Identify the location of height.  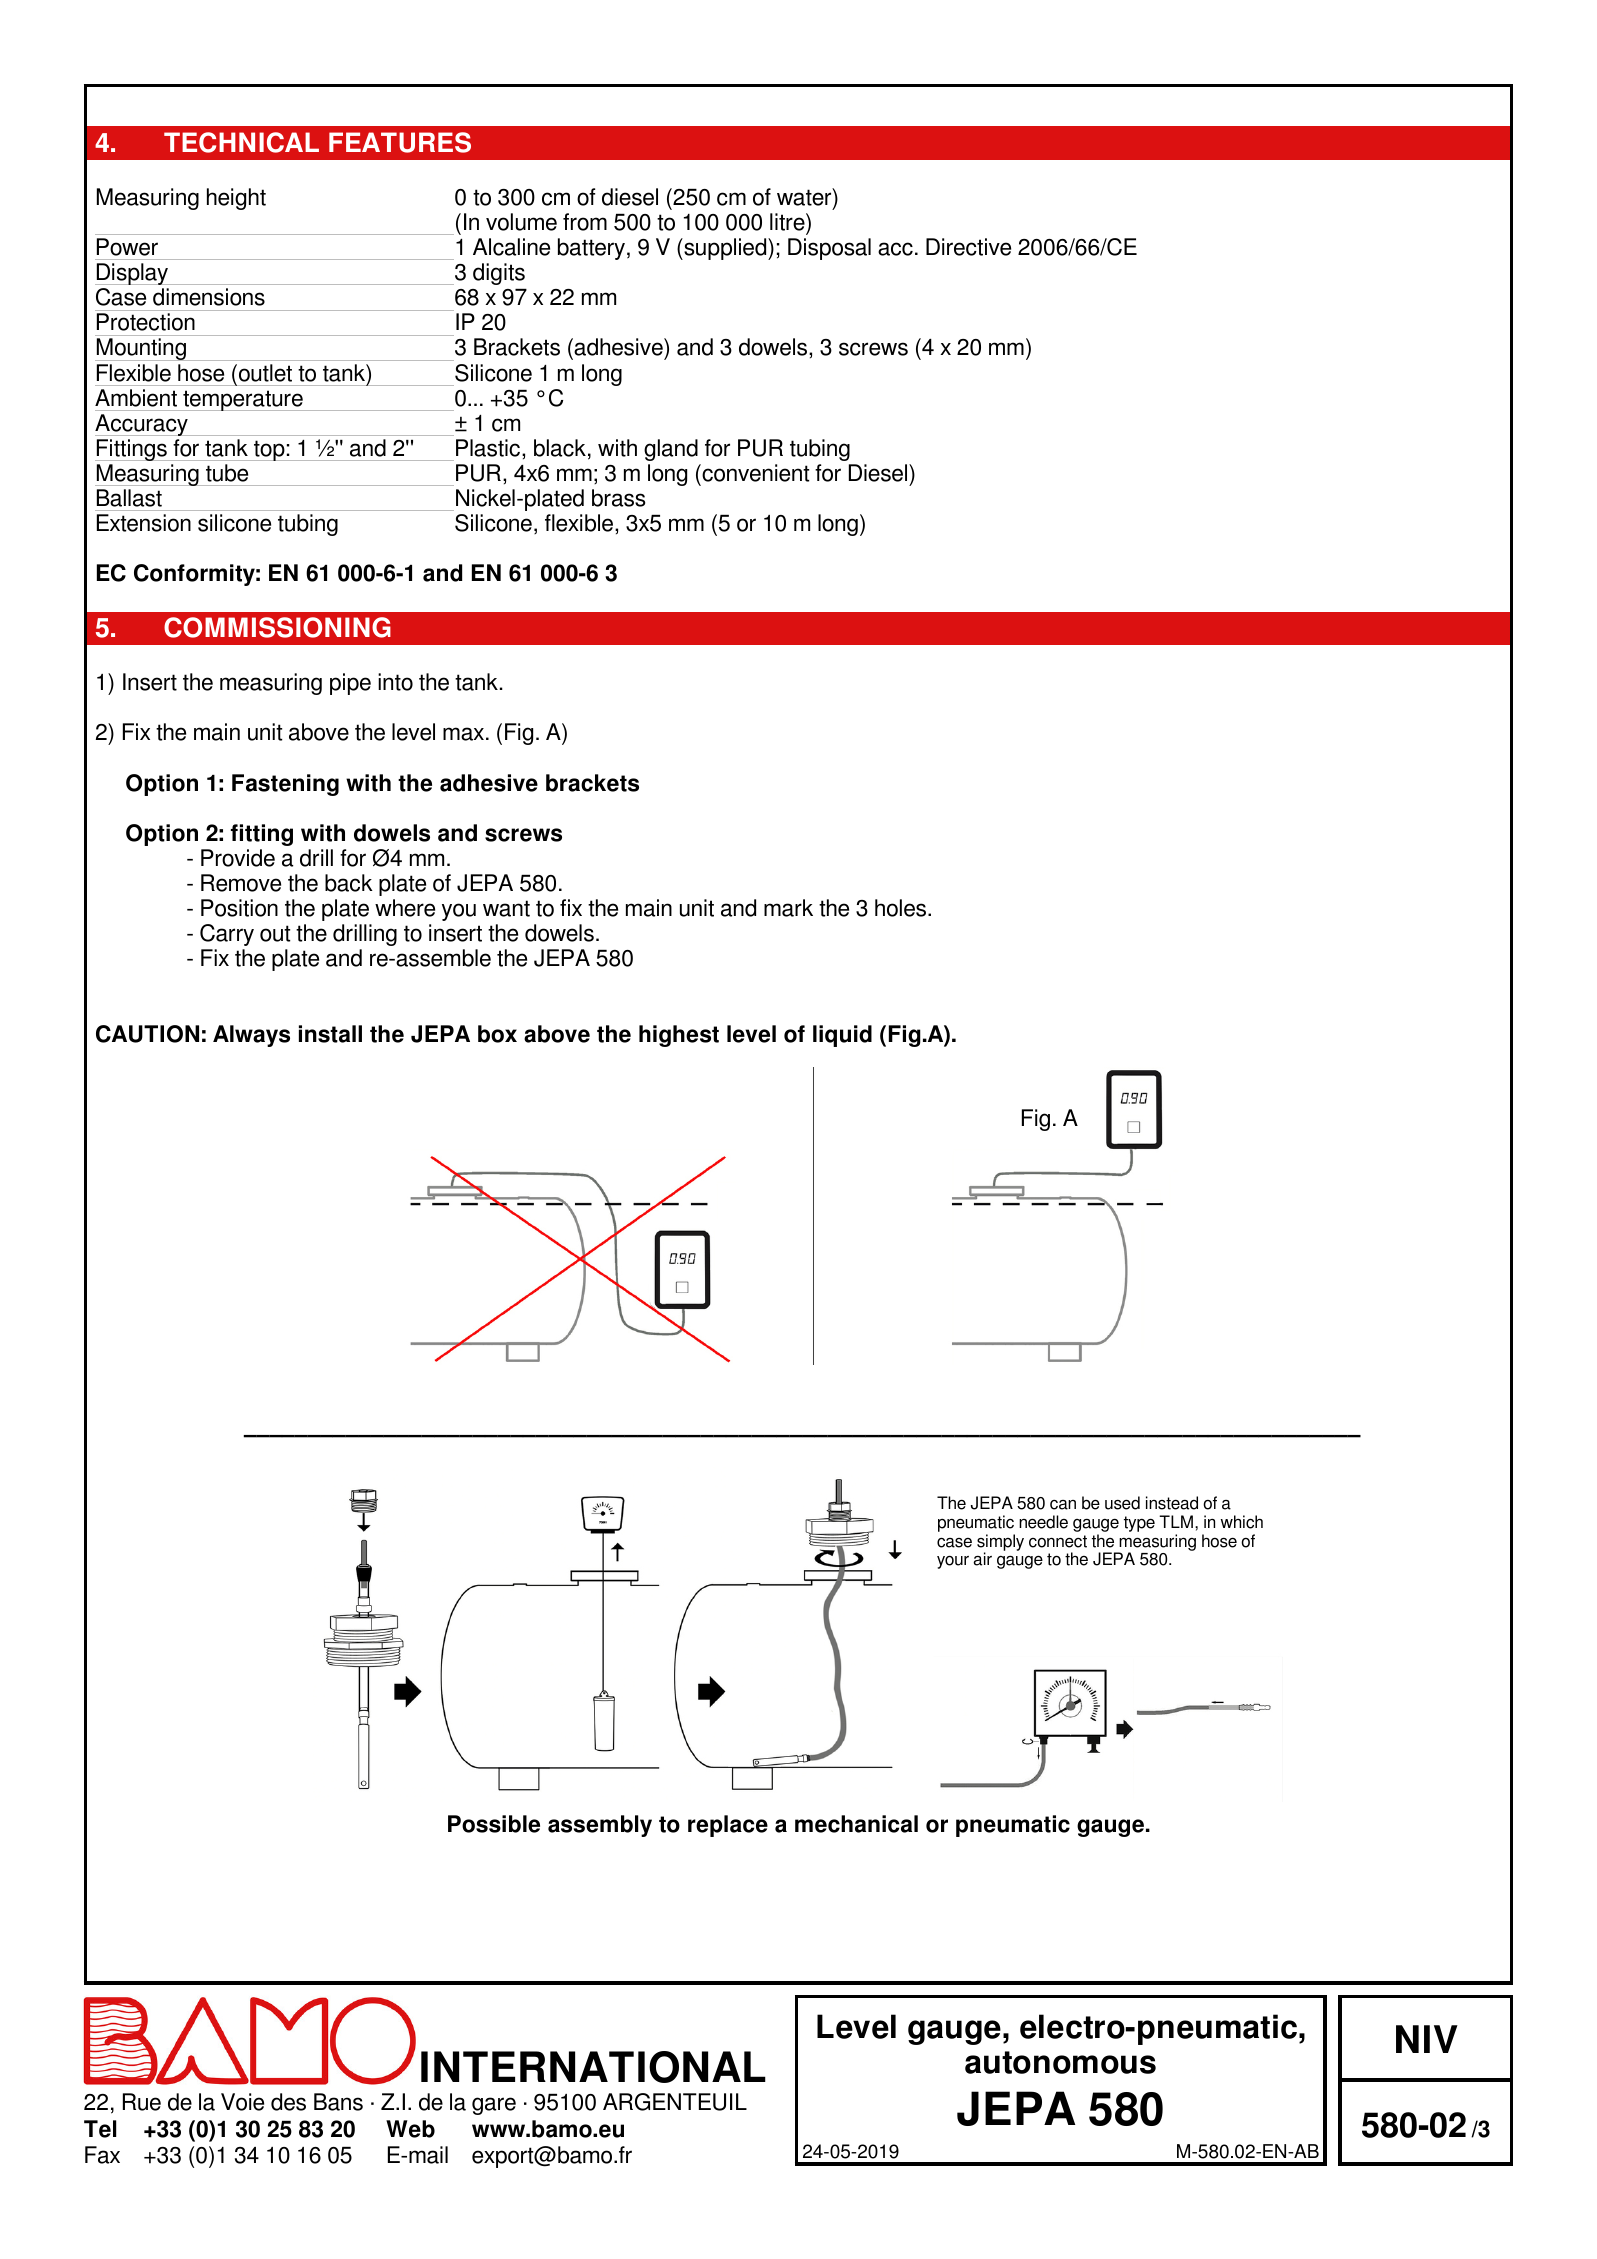
(236, 199).
